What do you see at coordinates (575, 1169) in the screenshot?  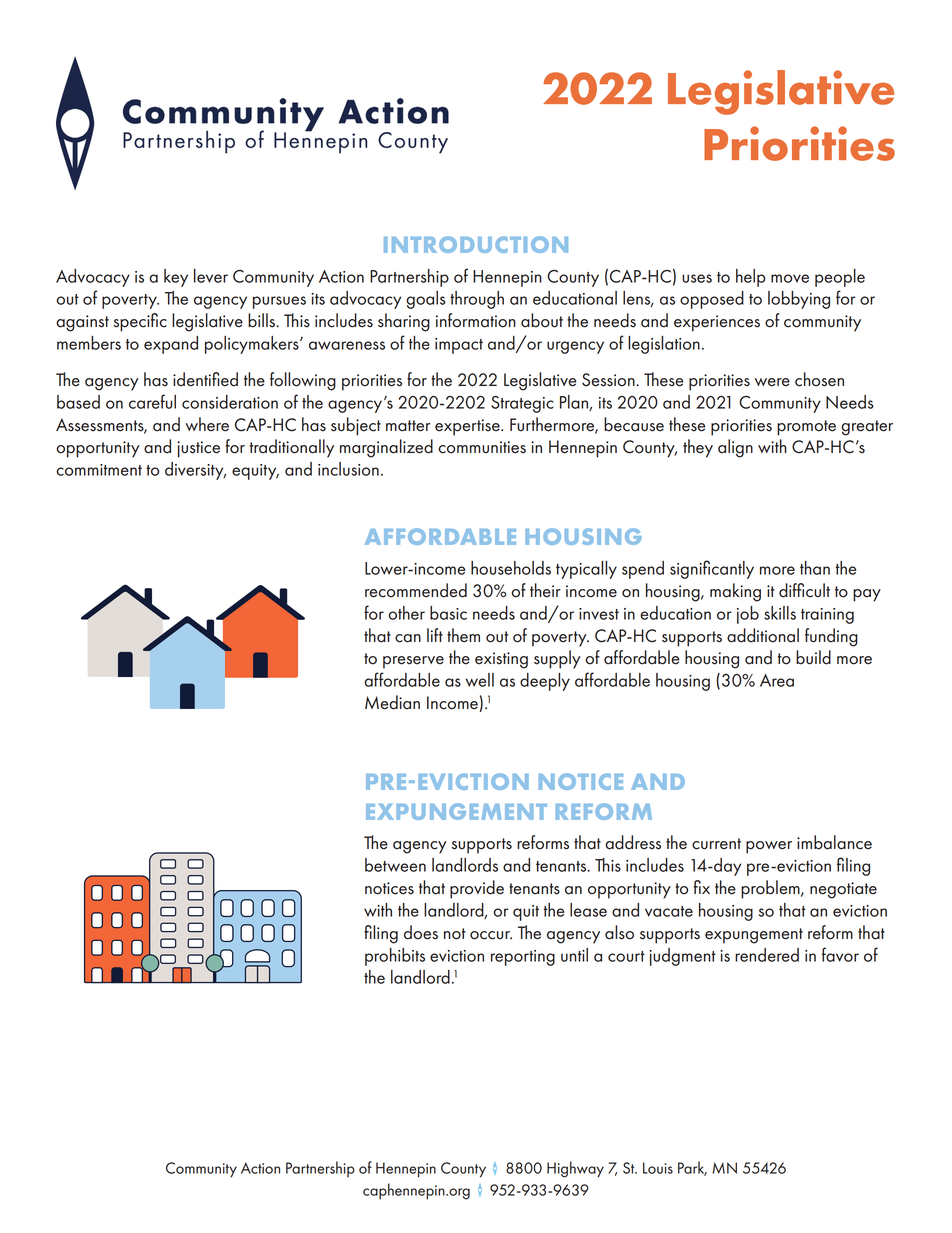 I see `Highway` at bounding box center [575, 1169].
